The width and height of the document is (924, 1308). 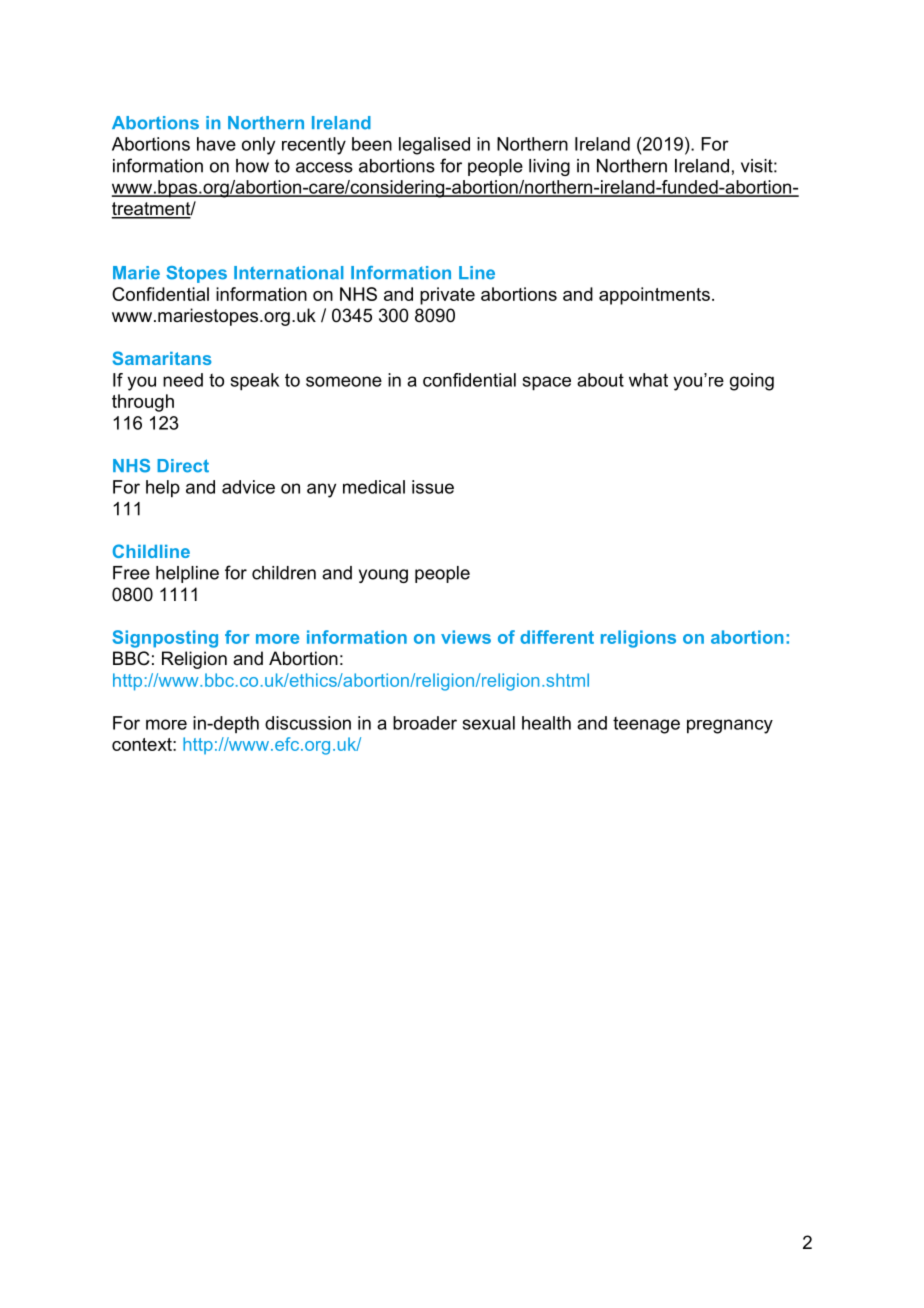 What do you see at coordinates (425, 723) in the document?
I see `broader` at bounding box center [425, 723].
